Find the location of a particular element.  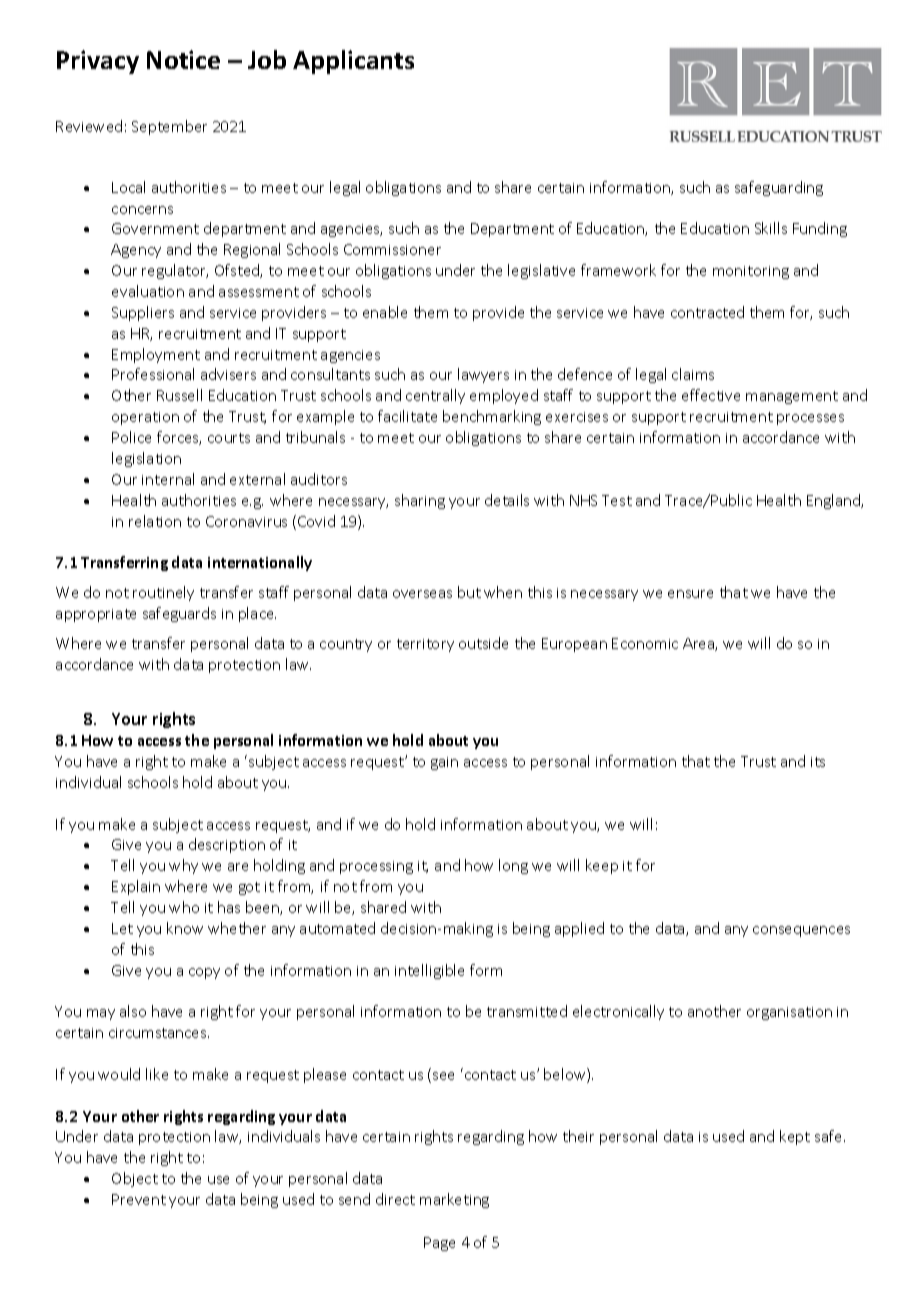

Applicants is located at coordinates (353, 62).
